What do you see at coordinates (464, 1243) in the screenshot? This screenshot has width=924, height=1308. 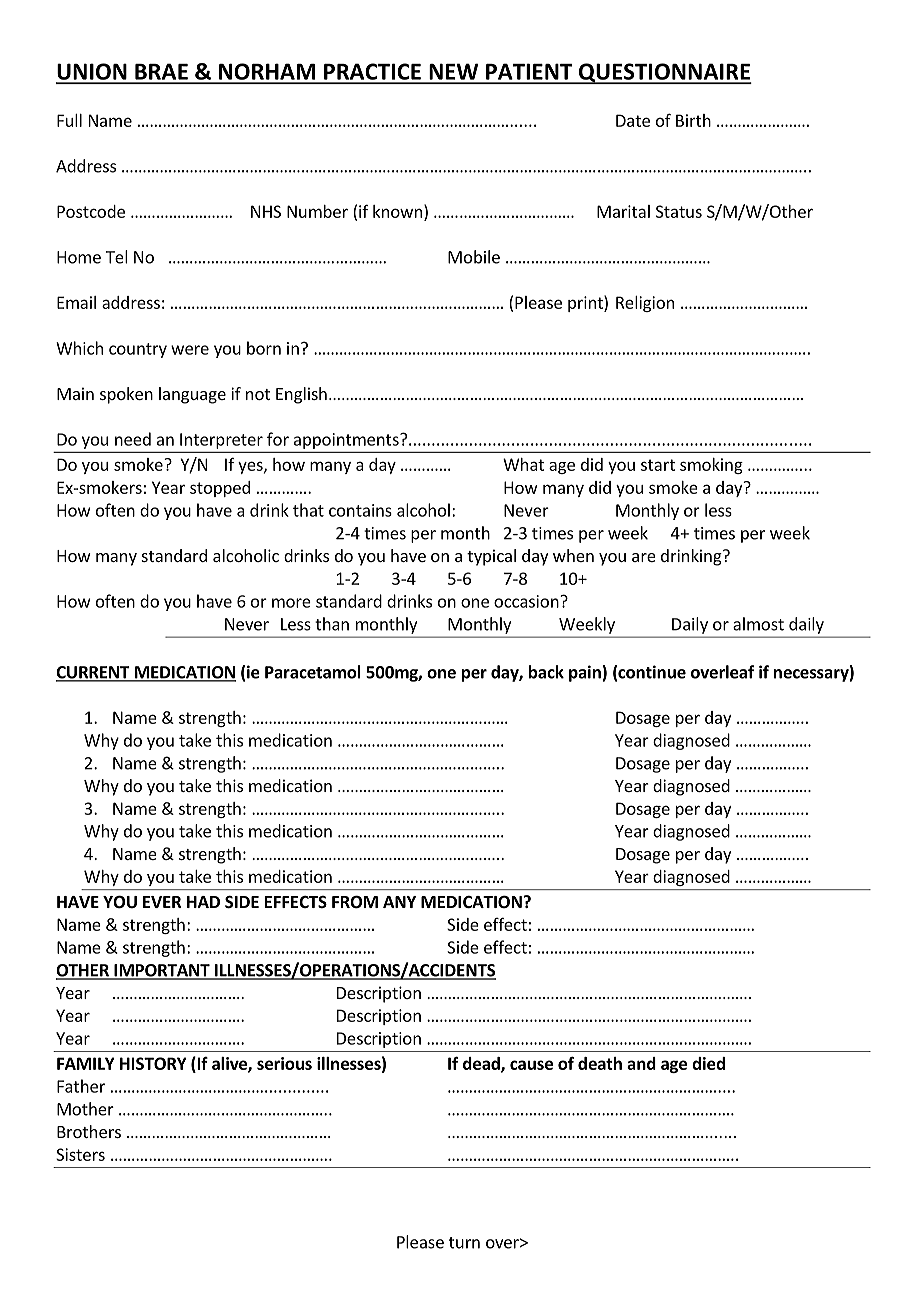 I see `turn` at bounding box center [464, 1243].
